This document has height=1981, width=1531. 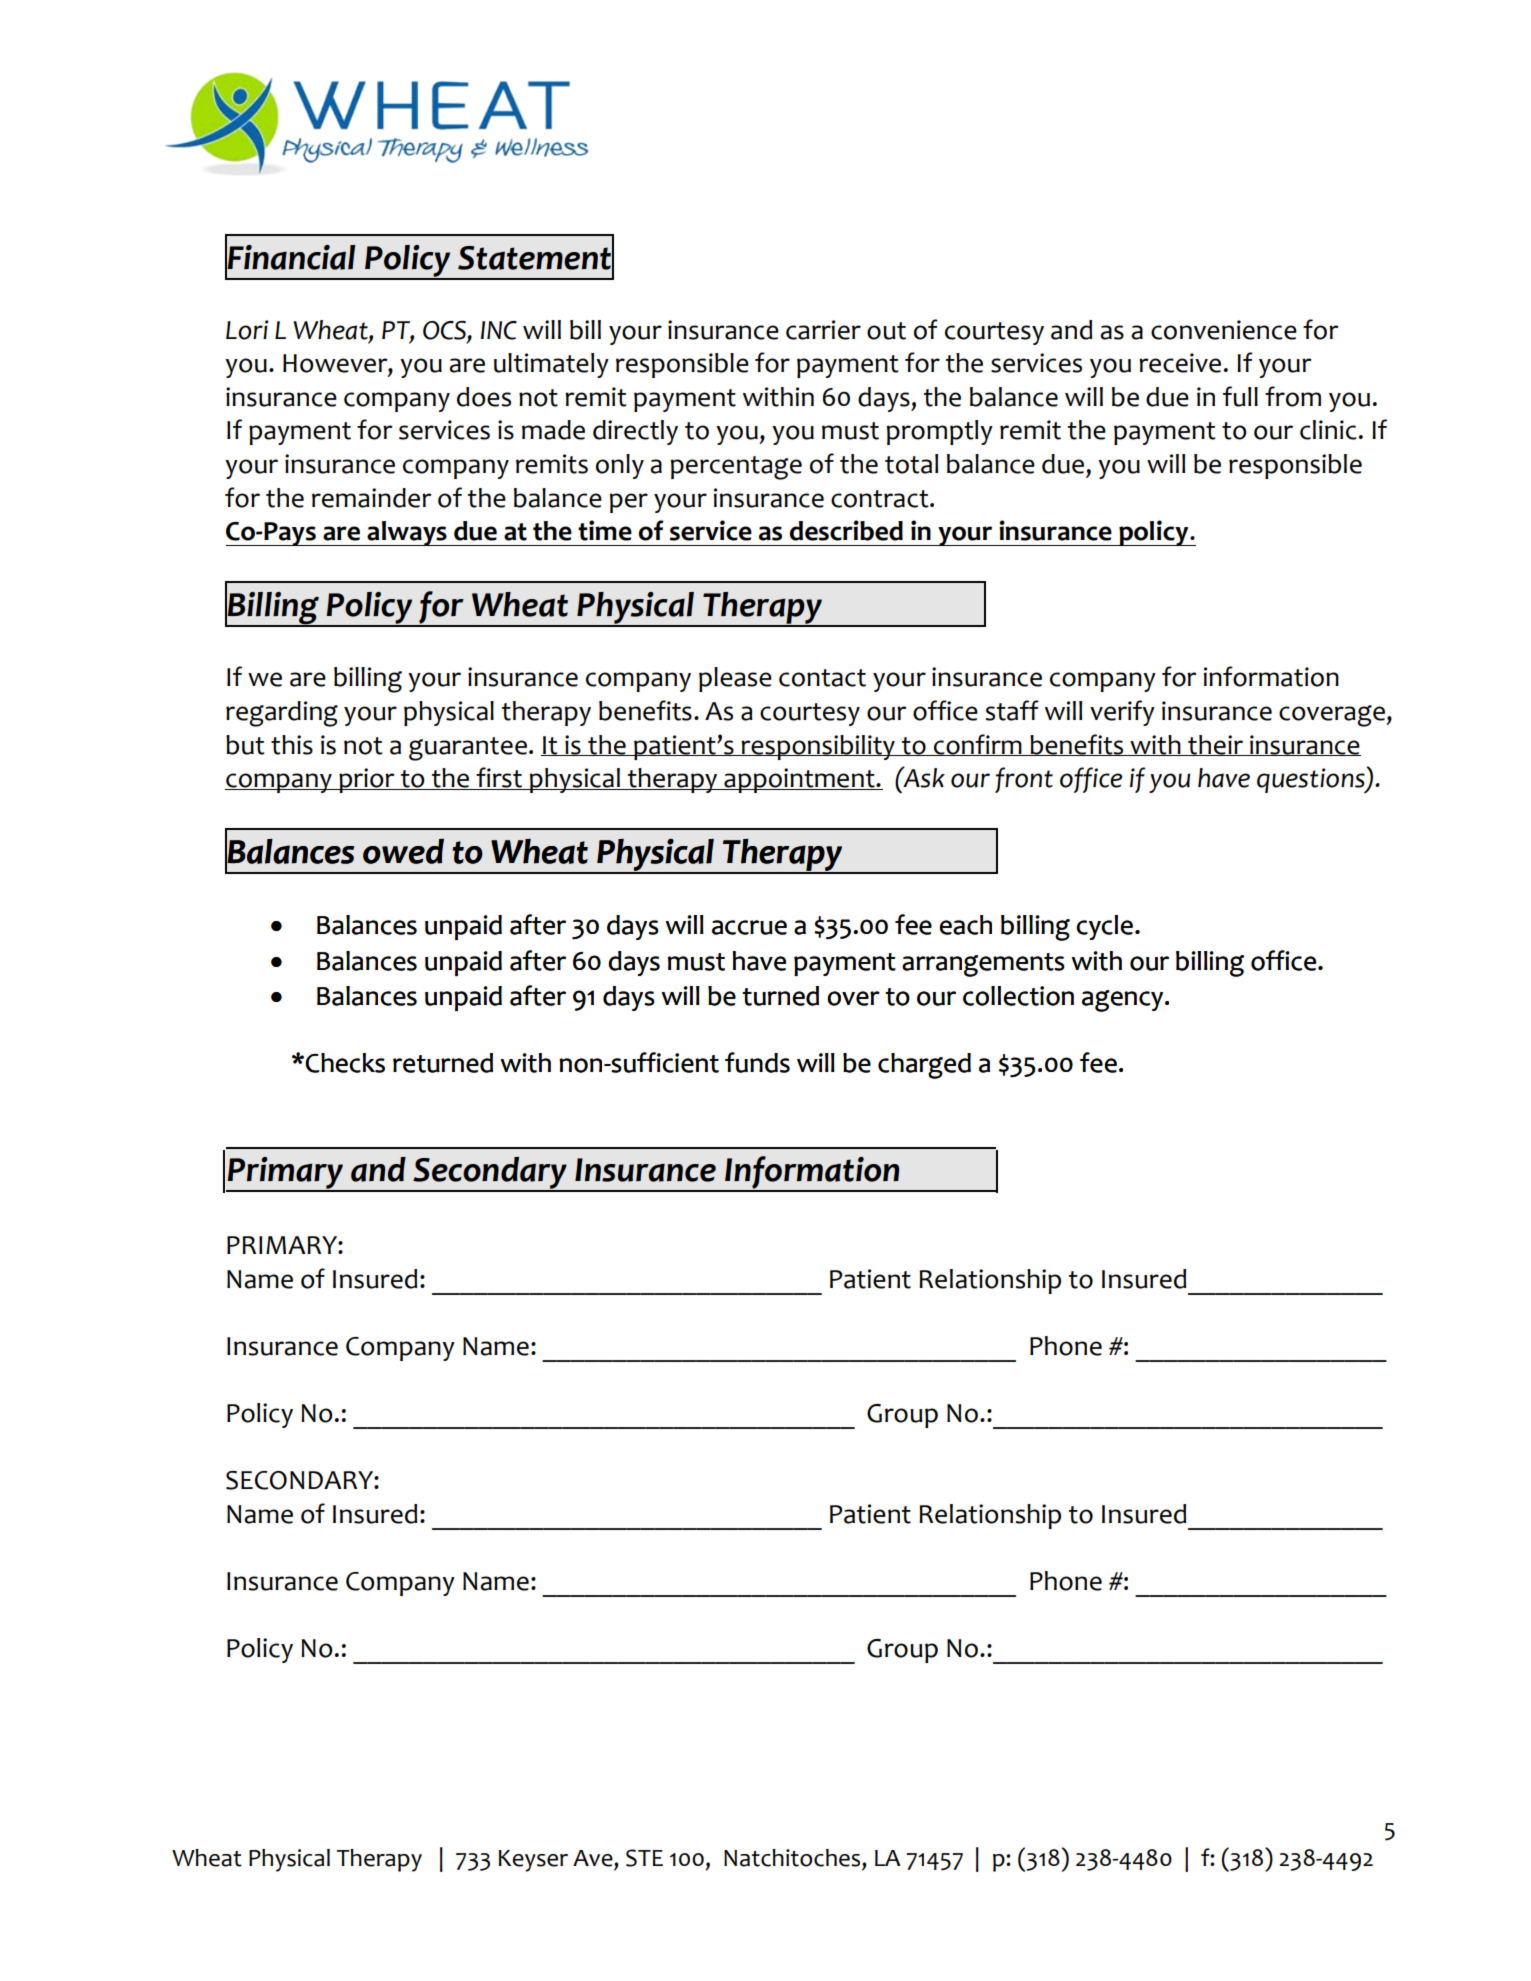 What do you see at coordinates (367, 780) in the document?
I see `prior` at bounding box center [367, 780].
